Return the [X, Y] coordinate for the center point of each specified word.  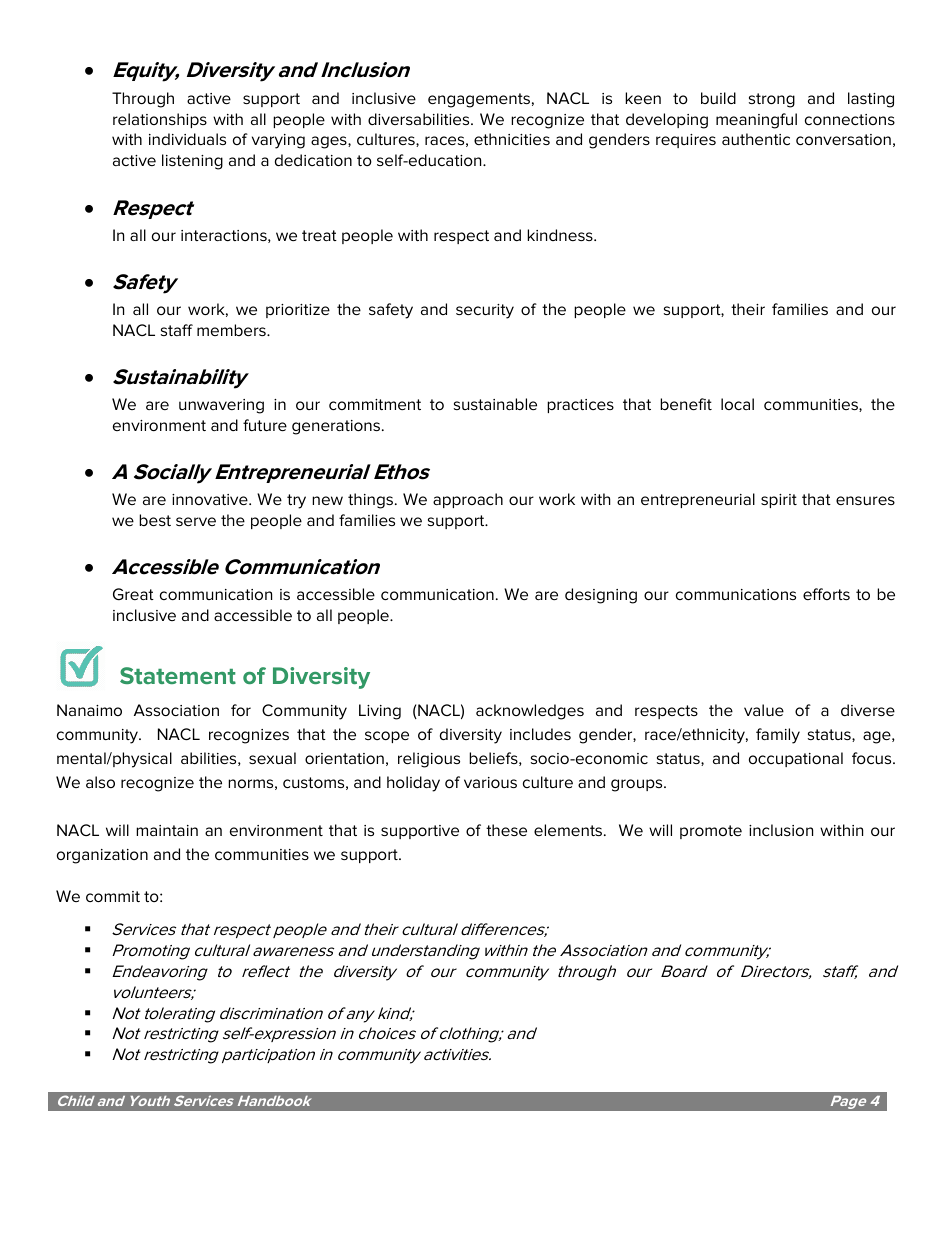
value [764, 710]
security [485, 311]
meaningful [756, 121]
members [232, 330]
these [506, 830]
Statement [178, 675]
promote [711, 832]
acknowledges [530, 712]
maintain [167, 830]
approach [468, 500]
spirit [779, 501]
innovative [211, 499]
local [737, 404]
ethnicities [512, 139]
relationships [160, 120]
